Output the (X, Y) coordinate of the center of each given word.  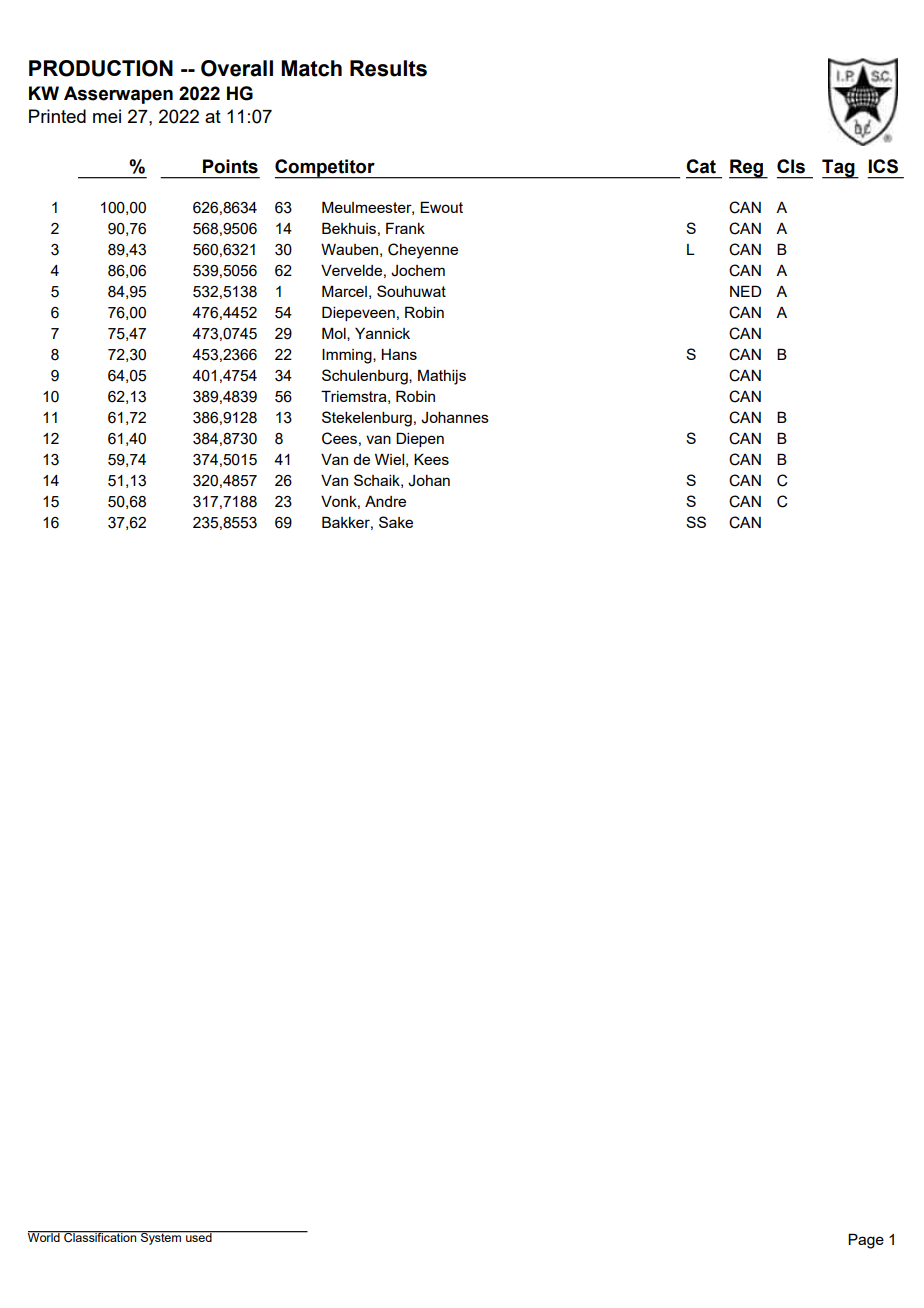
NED (745, 291)
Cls (791, 166)
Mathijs (442, 377)
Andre (385, 501)
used (199, 1236)
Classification (100, 1237)
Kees (431, 459)
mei (107, 116)
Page (866, 1241)
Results (388, 68)
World (45, 1236)
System (161, 1238)
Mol (335, 334)
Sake (396, 522)
